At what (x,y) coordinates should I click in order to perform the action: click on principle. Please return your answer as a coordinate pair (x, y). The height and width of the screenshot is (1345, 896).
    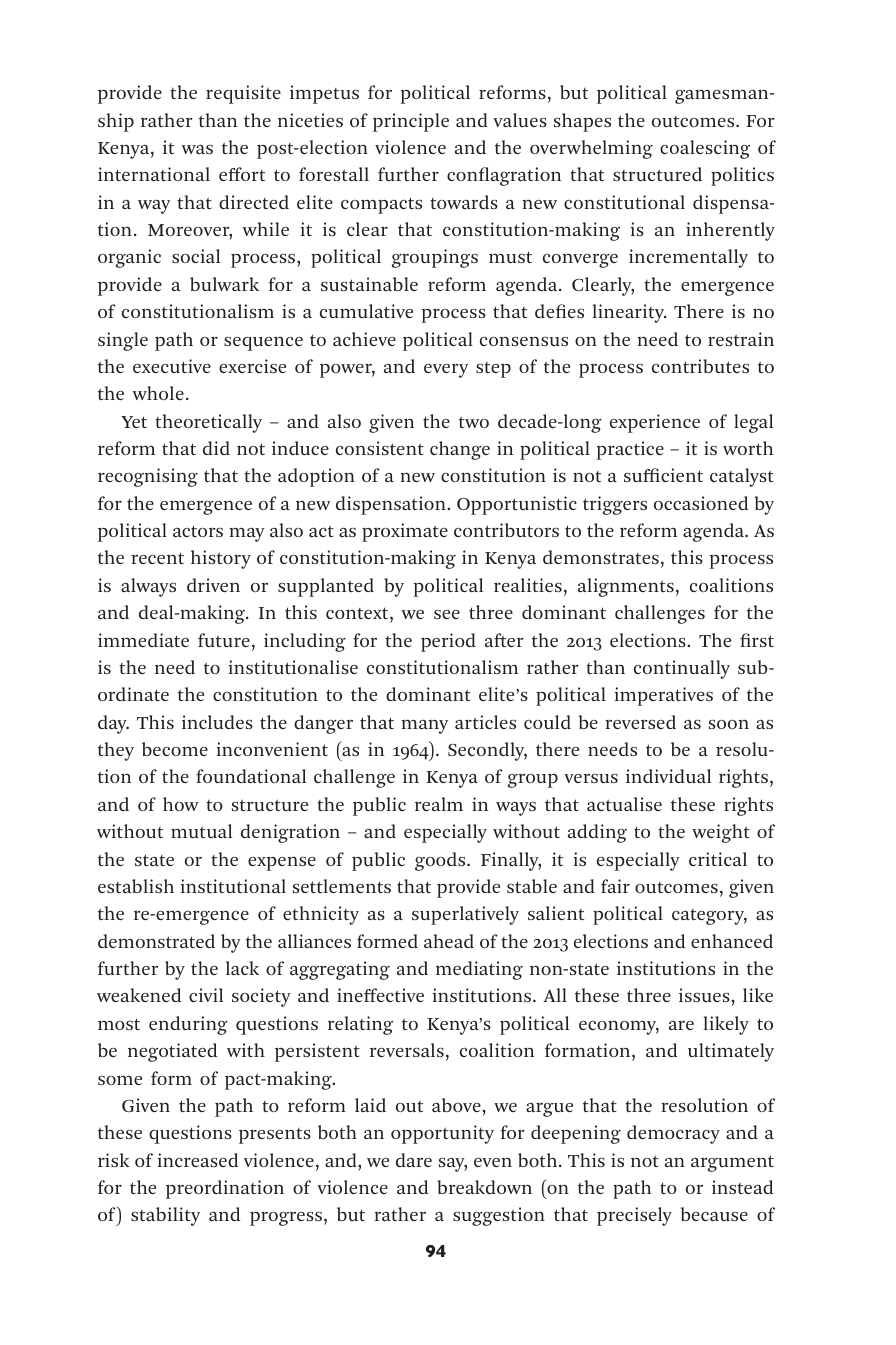
    Looking at the image, I should click on (411, 122).
